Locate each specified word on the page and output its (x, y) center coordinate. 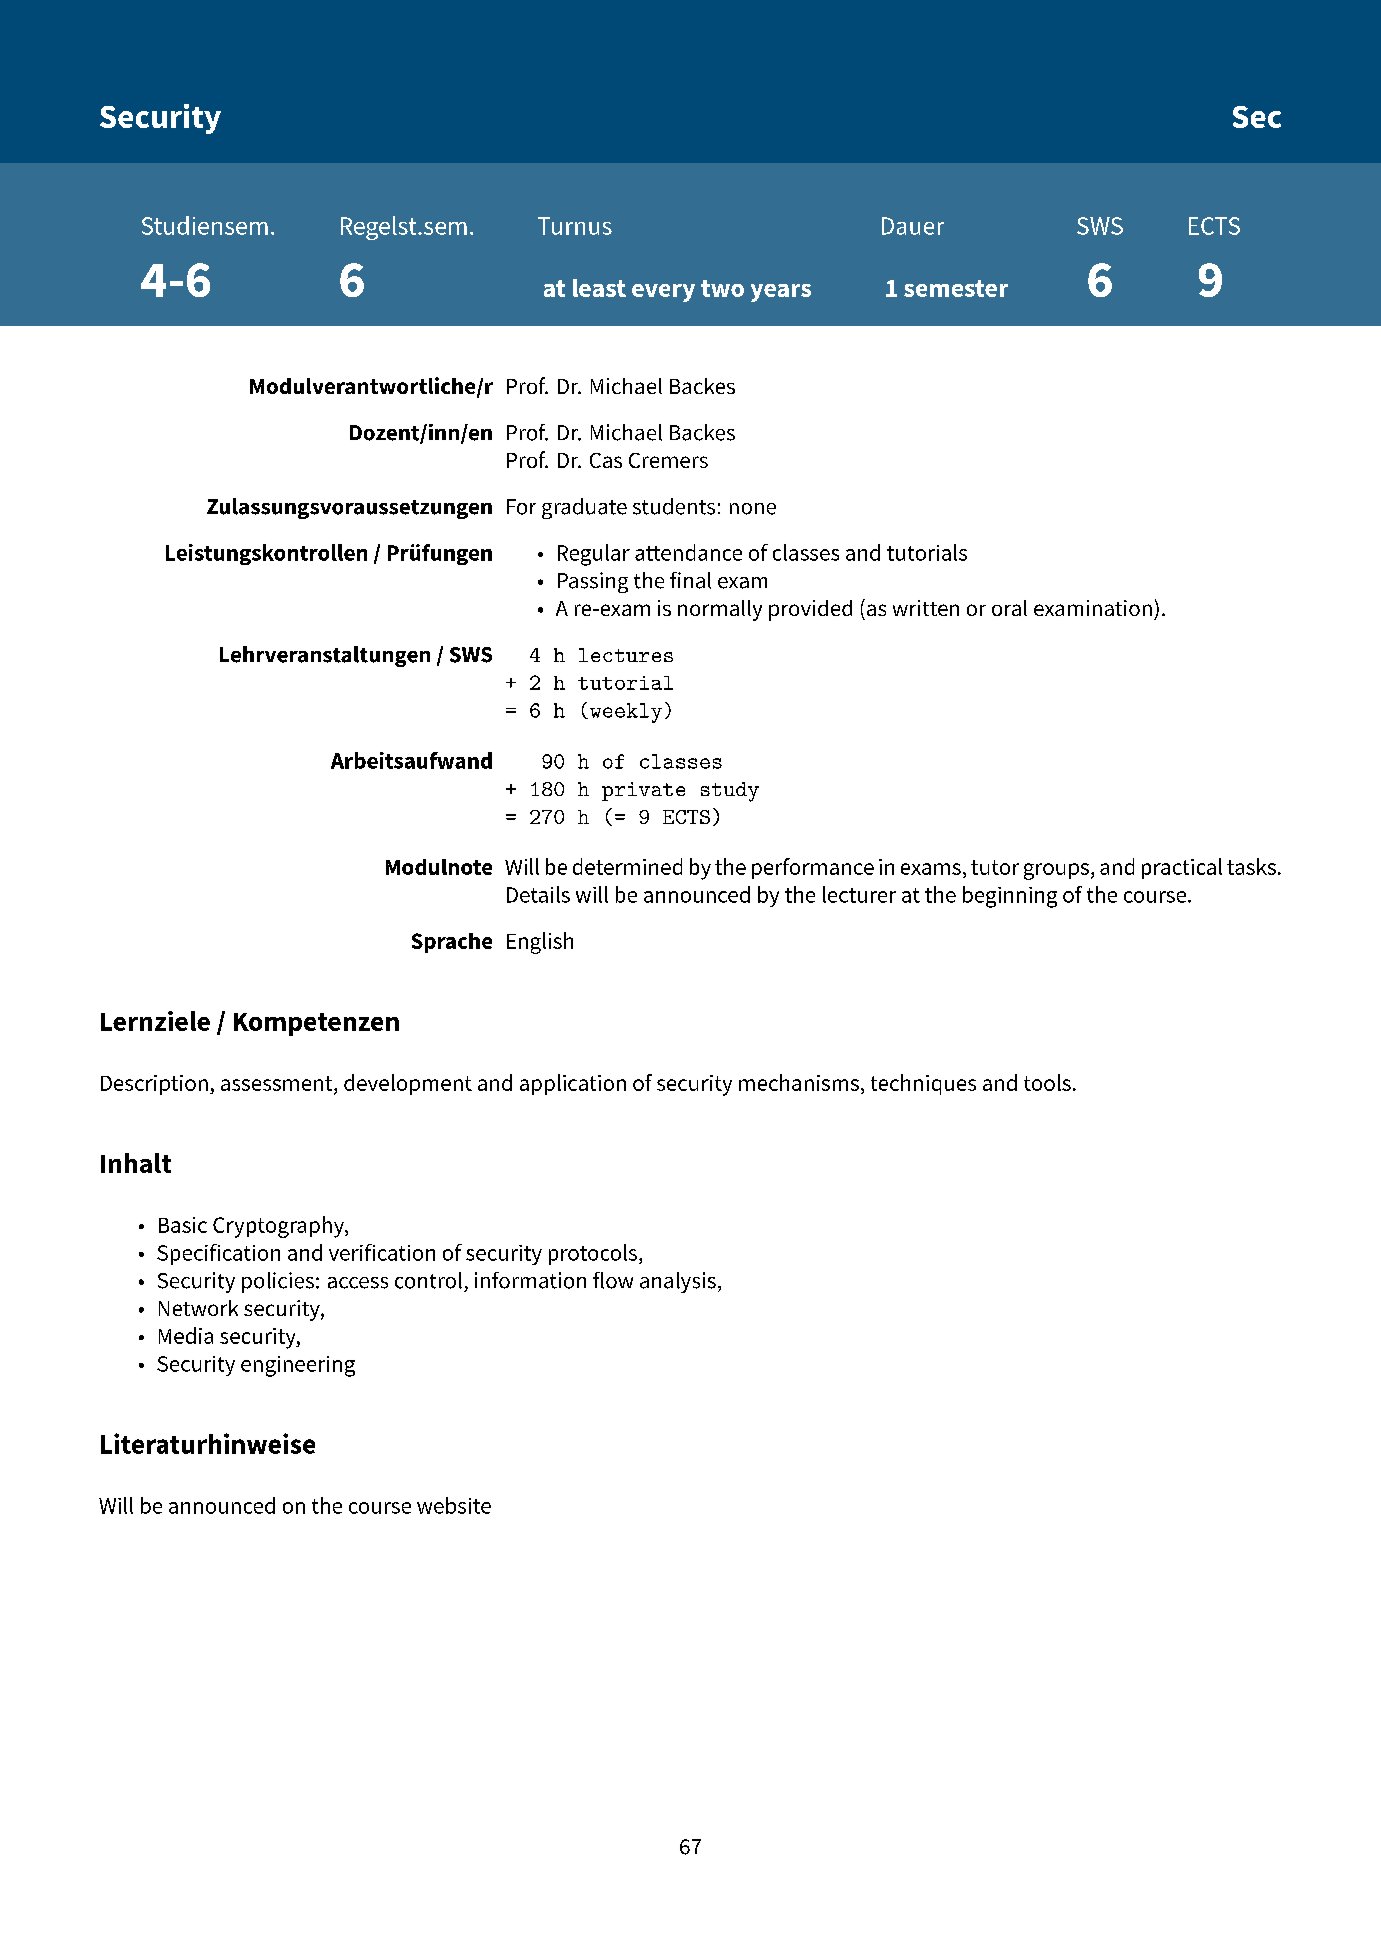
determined (627, 866)
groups (1058, 871)
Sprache (452, 943)
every (663, 293)
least (599, 288)
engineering (298, 1366)
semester (956, 288)
